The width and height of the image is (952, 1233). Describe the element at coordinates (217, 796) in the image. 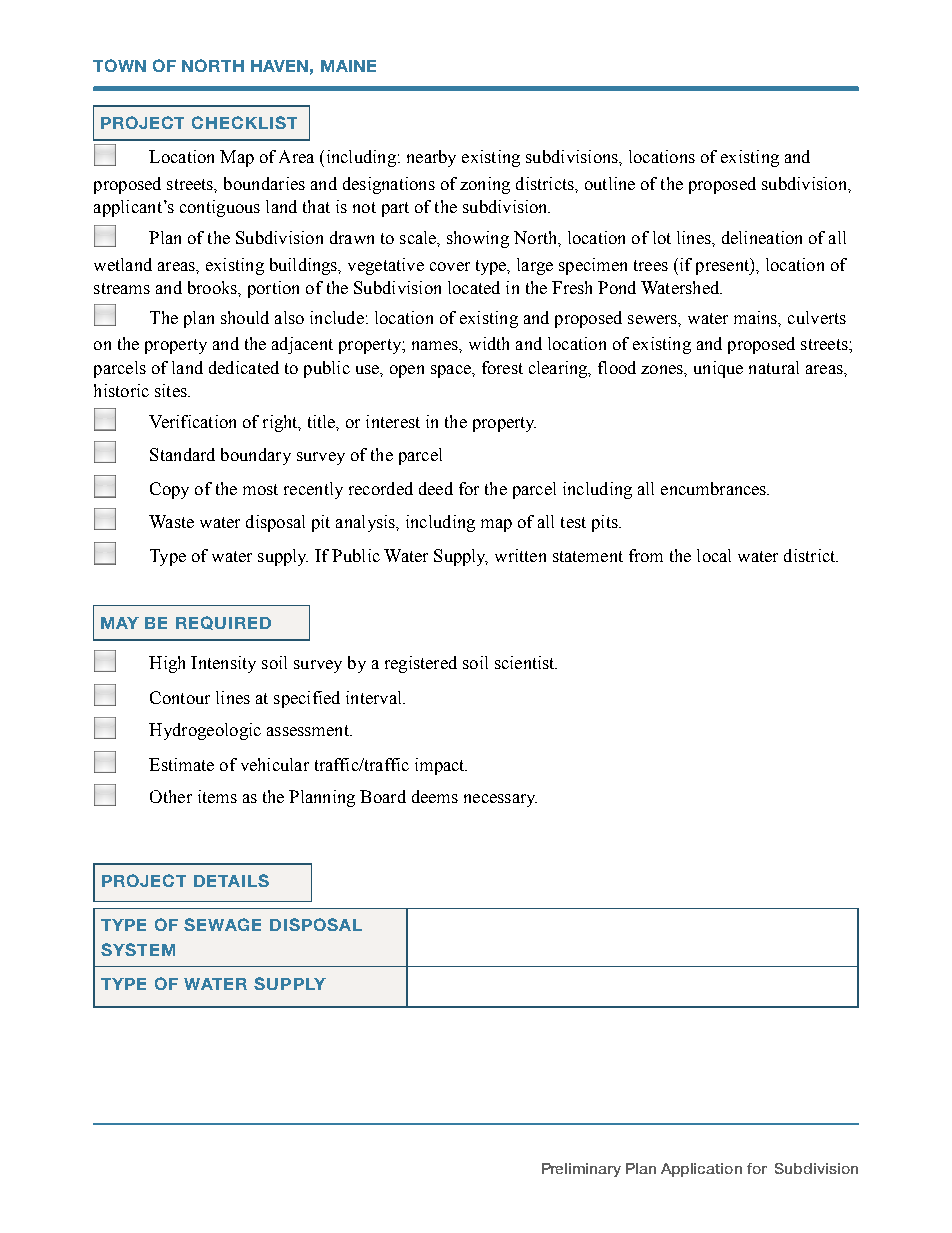

I see `items` at that location.
